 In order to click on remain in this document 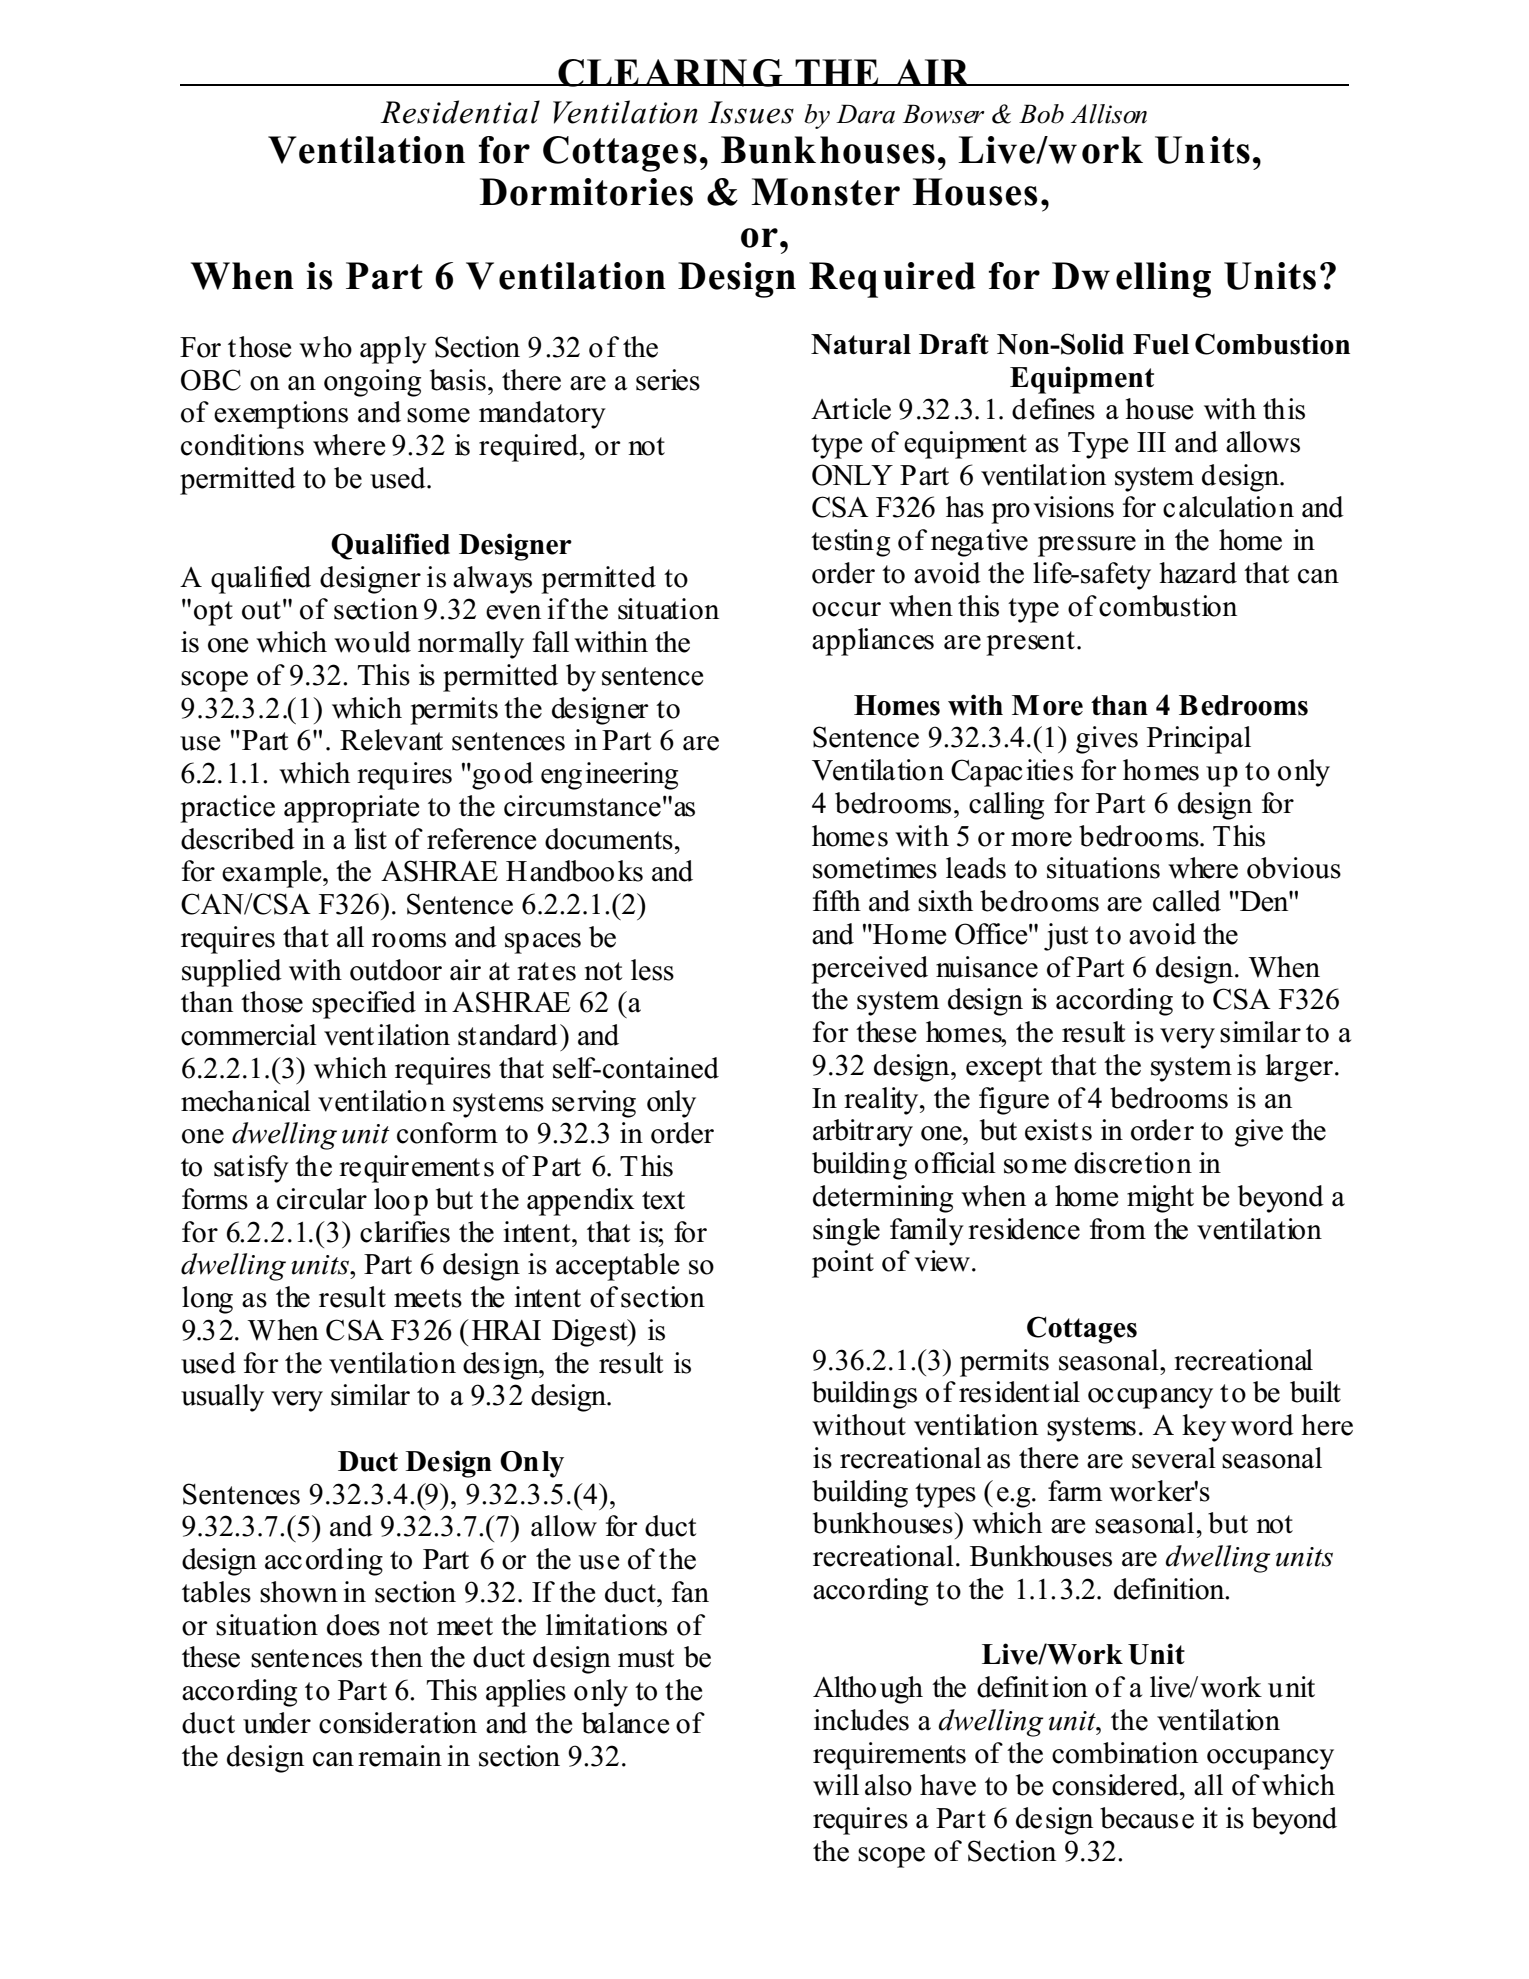, I will do `click(400, 1756)`.
